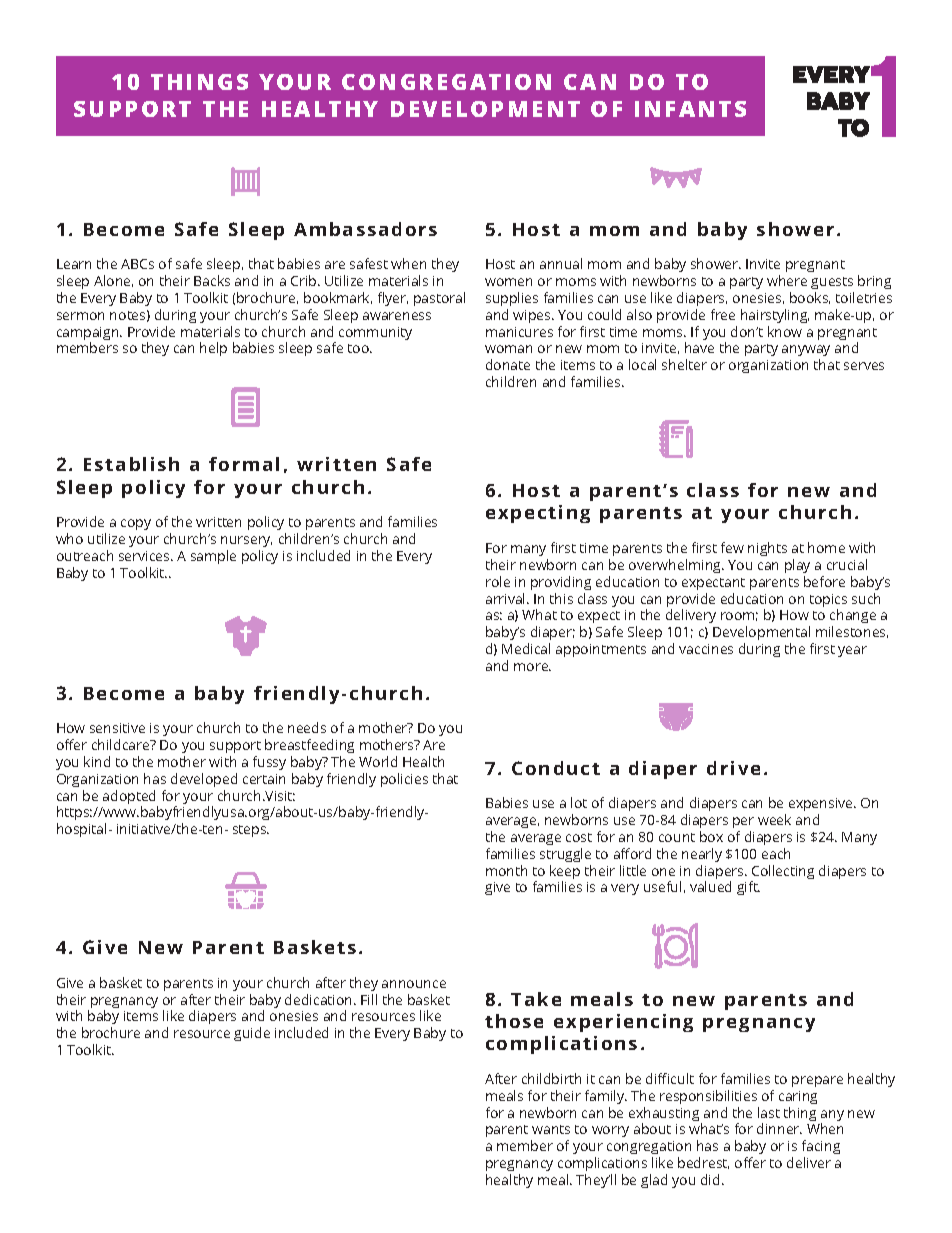  I want to click on adopted, so click(130, 798).
